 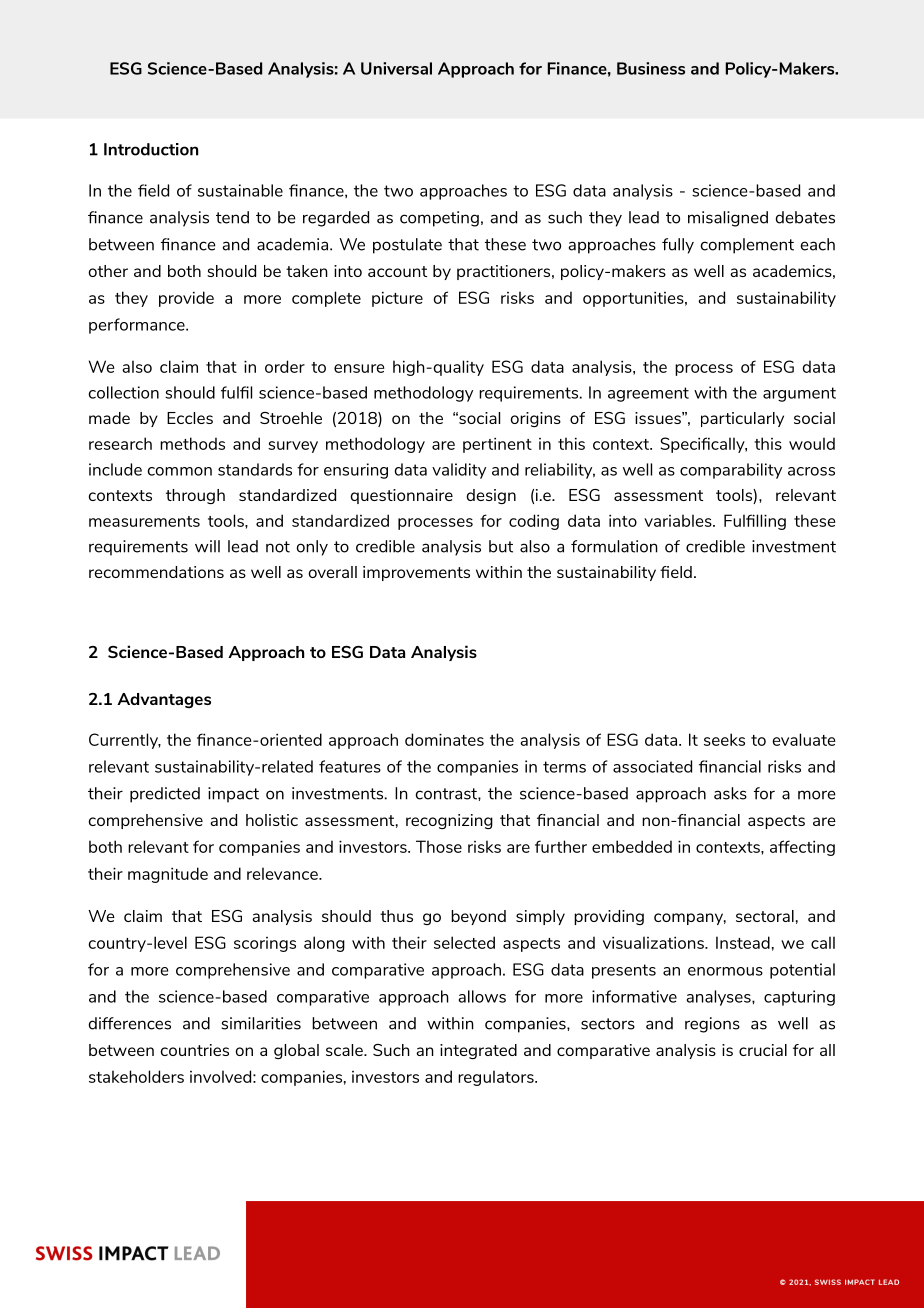 I want to click on Eccles, so click(x=190, y=418).
